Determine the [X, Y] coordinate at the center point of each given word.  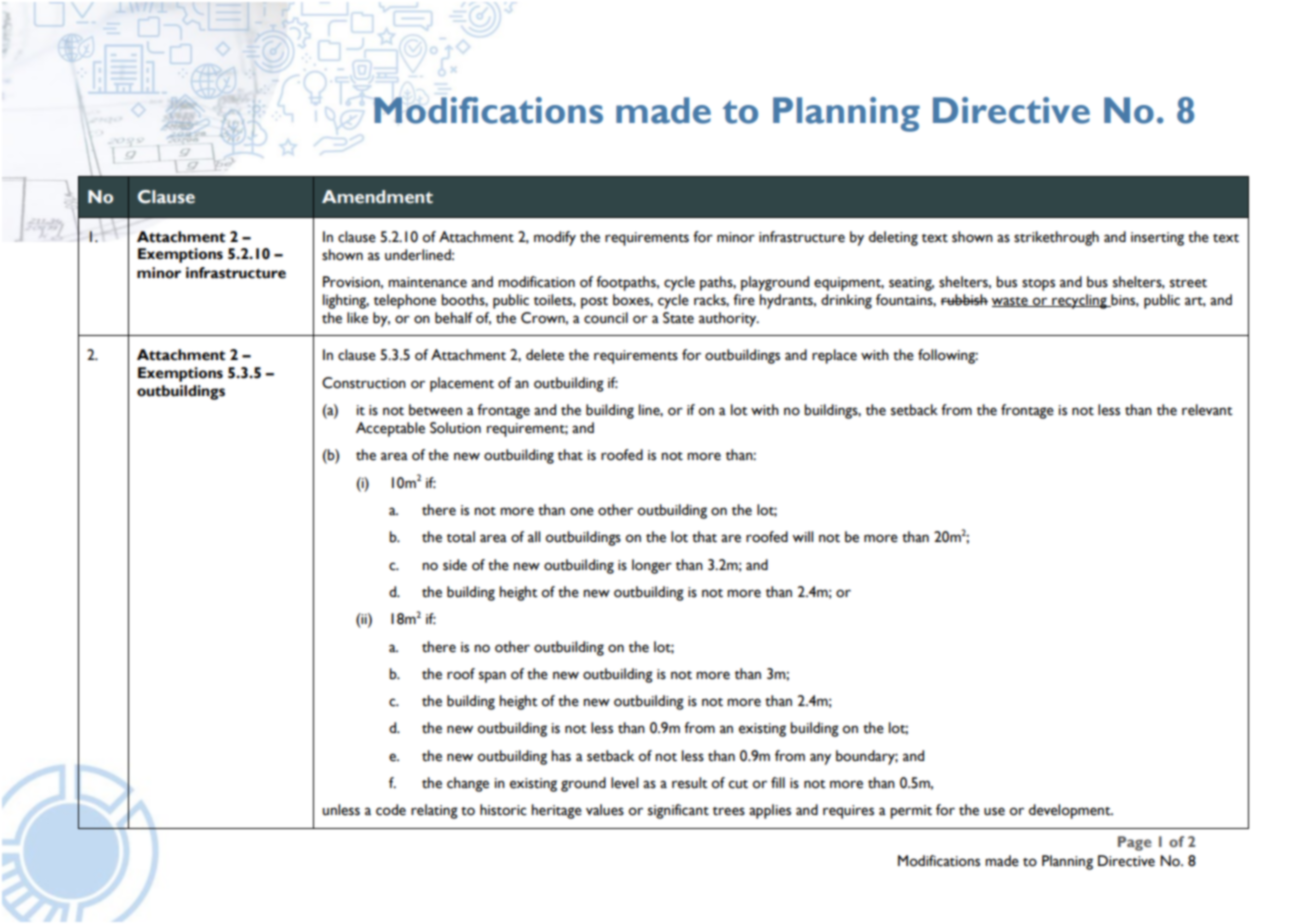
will [802, 536]
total [461, 537]
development [1071, 811]
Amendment [377, 197]
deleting [893, 238]
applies [770, 811]
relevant [1207, 410]
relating [434, 811]
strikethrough [1056, 238]
